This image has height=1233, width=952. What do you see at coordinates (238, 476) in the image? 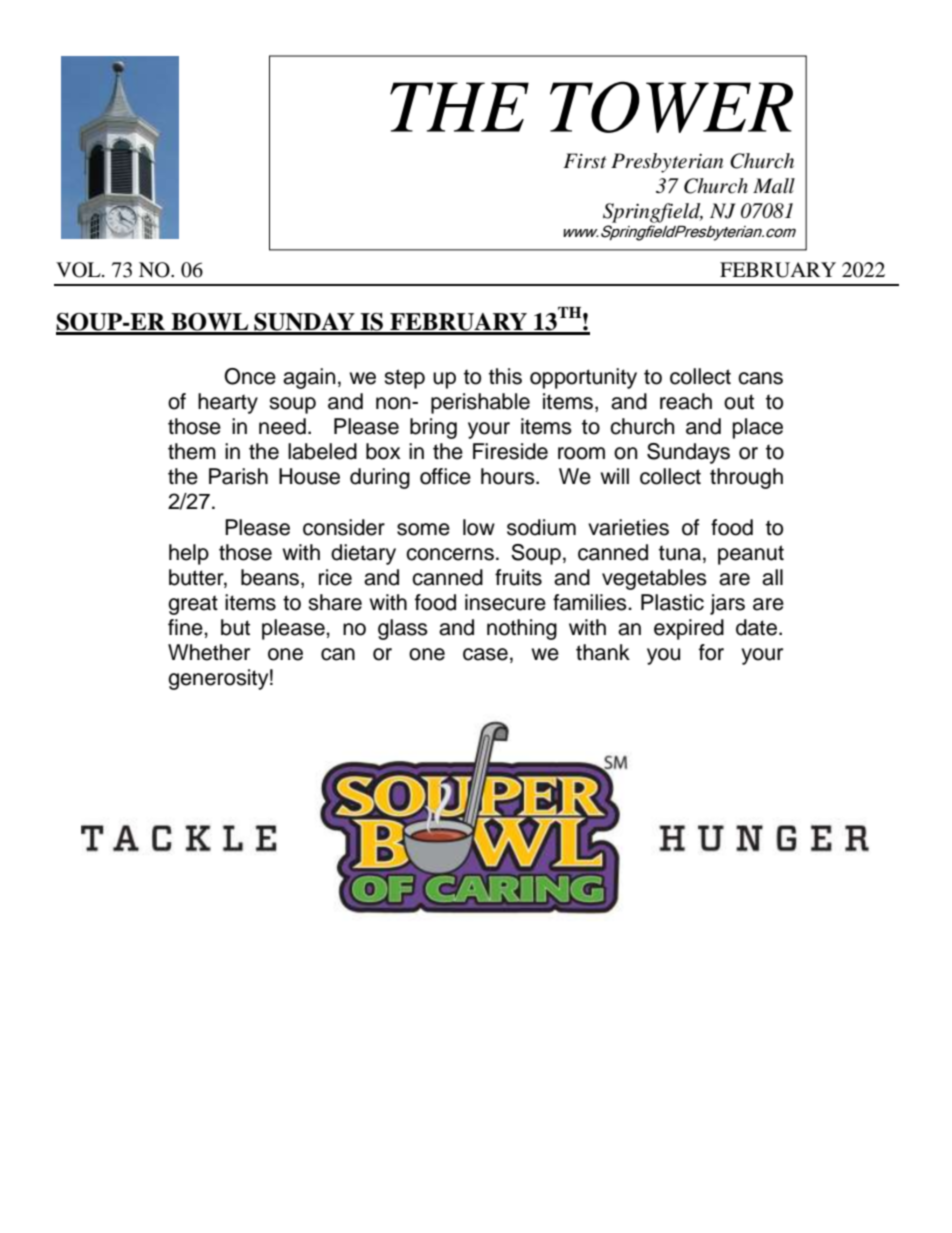
I see `Parish` at bounding box center [238, 476].
